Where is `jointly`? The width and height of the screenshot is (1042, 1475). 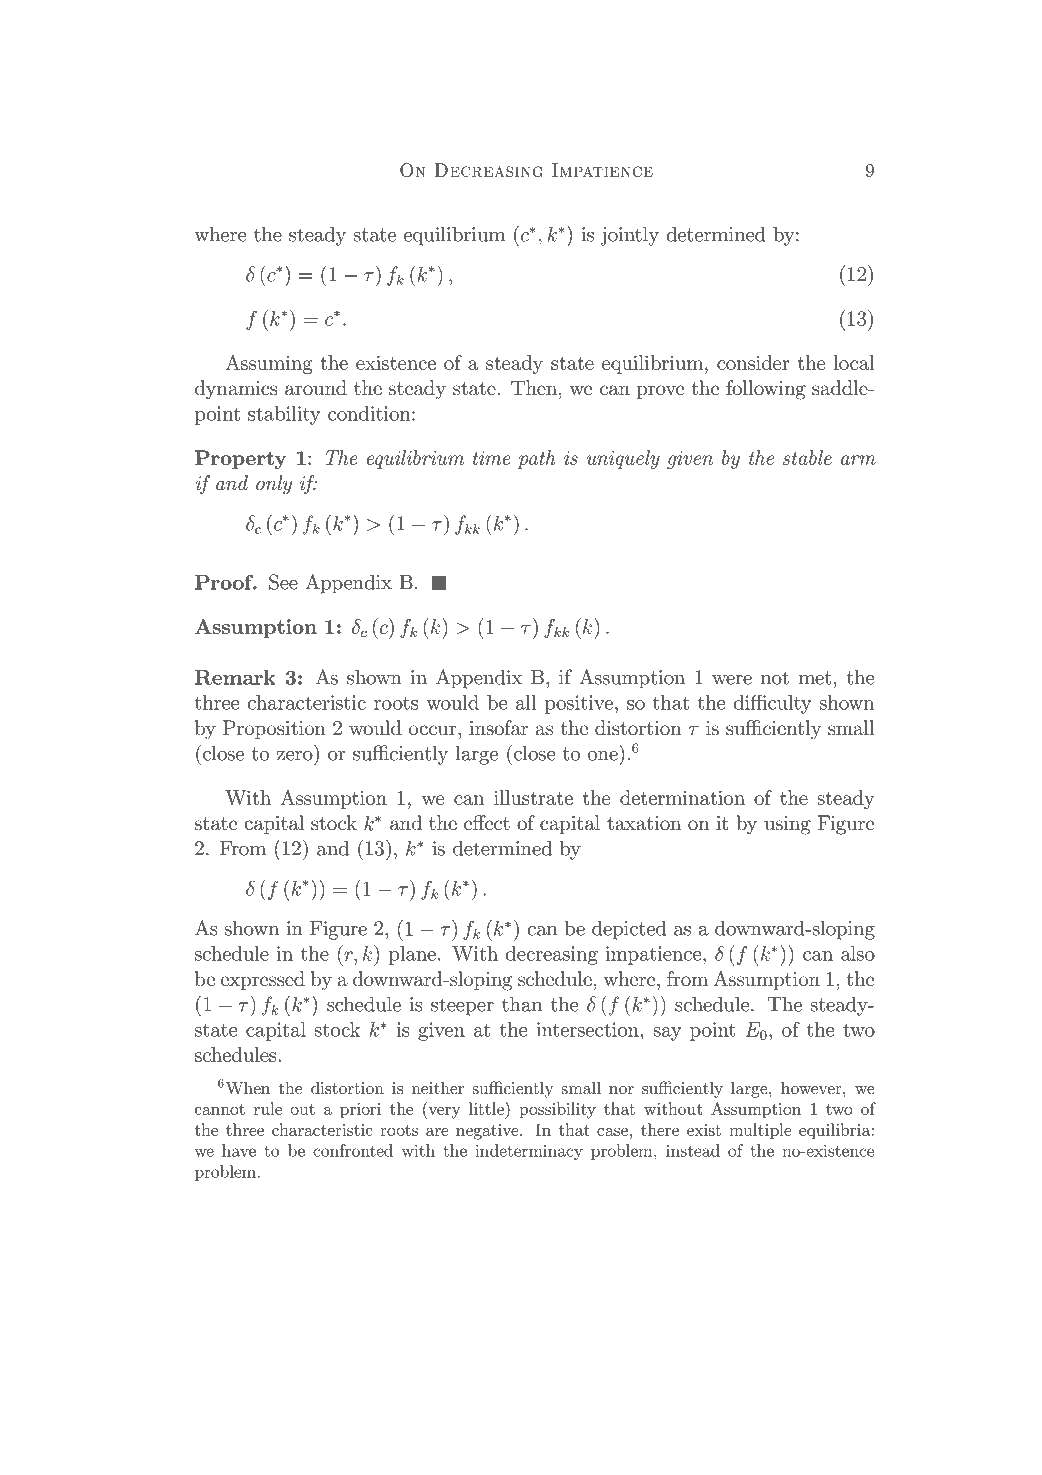 jointly is located at coordinates (629, 236).
